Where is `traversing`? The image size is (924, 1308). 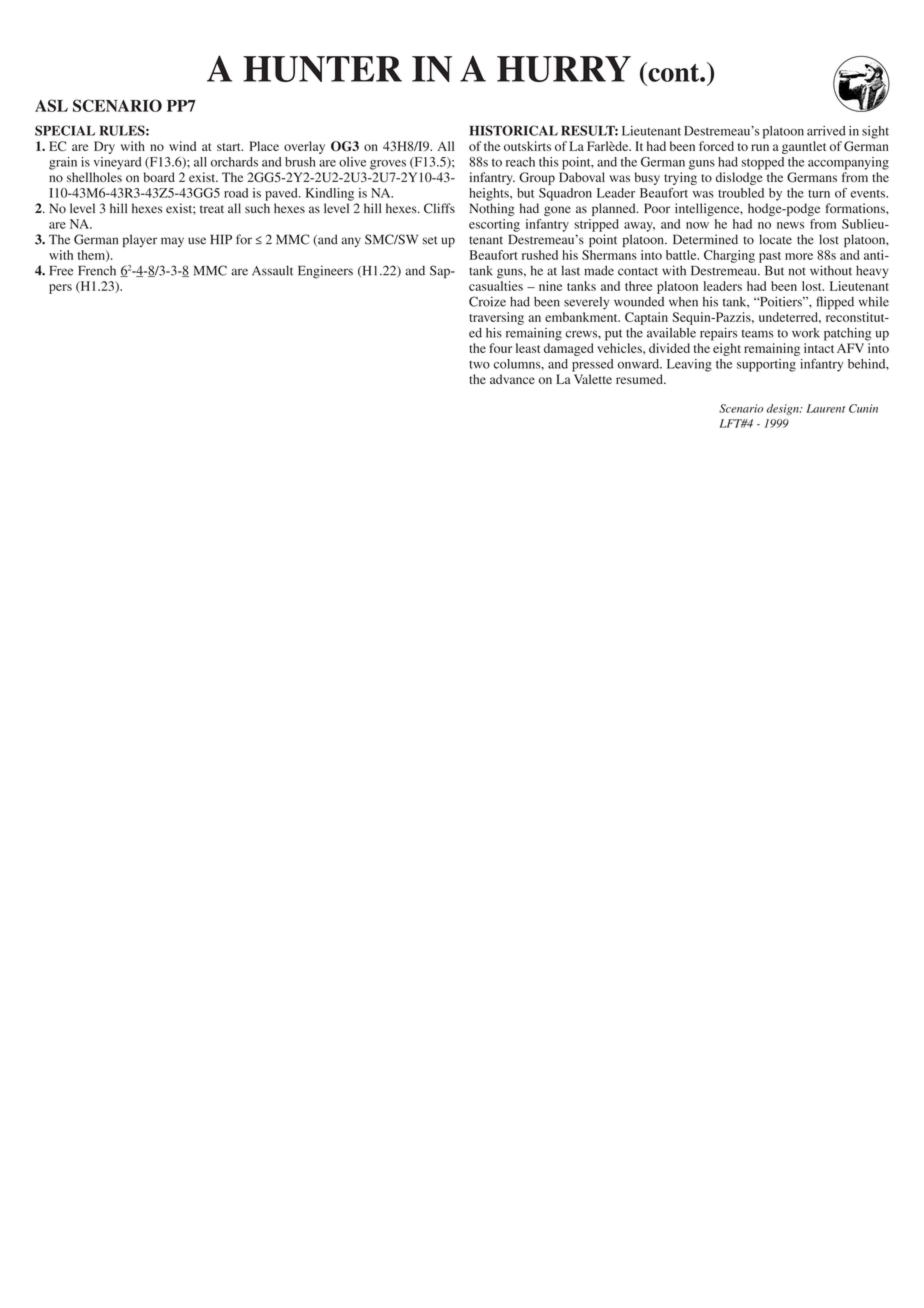
traversing is located at coordinates (496, 318).
